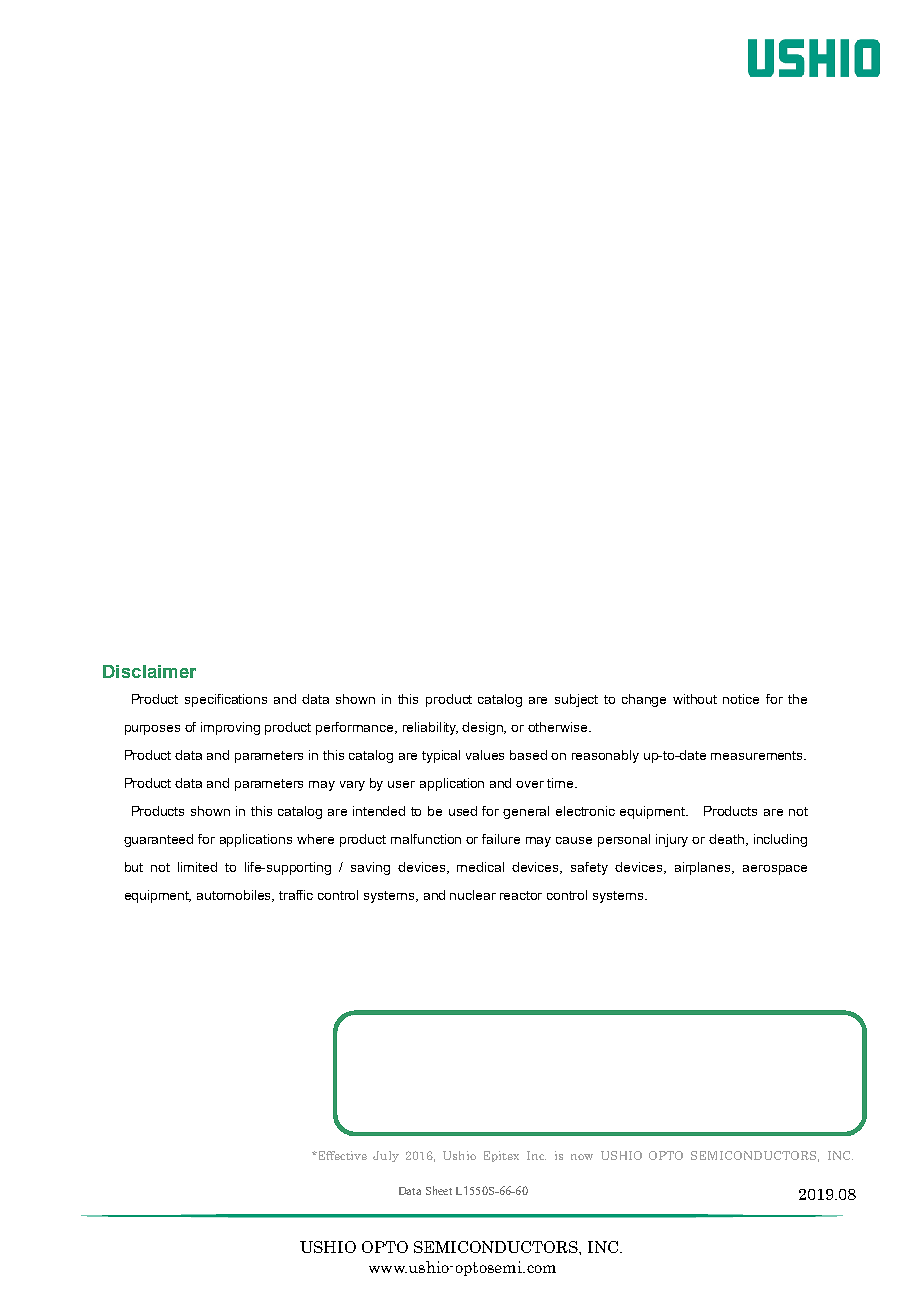 This screenshot has height=1308, width=924. What do you see at coordinates (235, 896) in the screenshot?
I see `automobiles` at bounding box center [235, 896].
